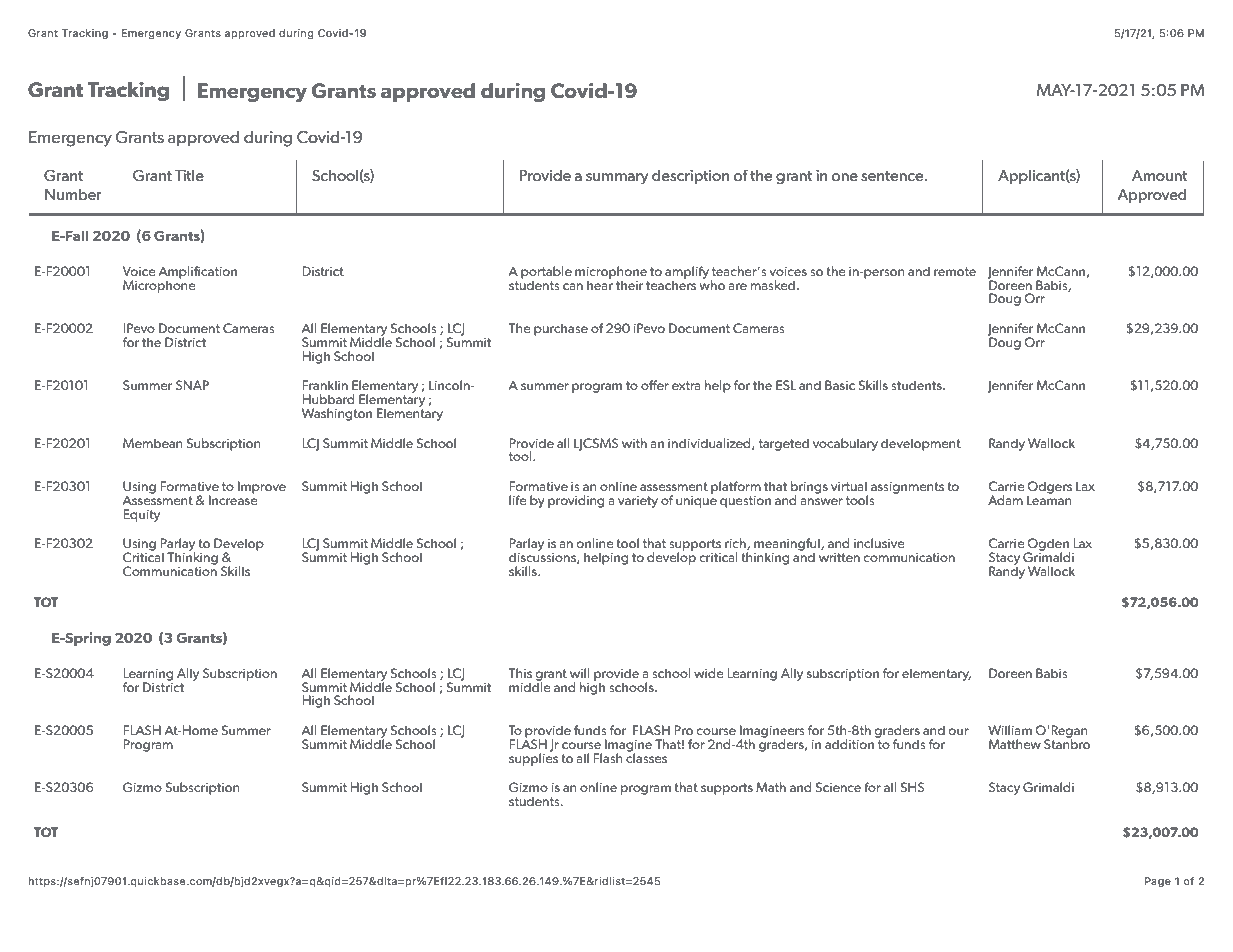 This screenshot has height=952, width=1233. I want to click on Ogden, so click(1048, 546).
